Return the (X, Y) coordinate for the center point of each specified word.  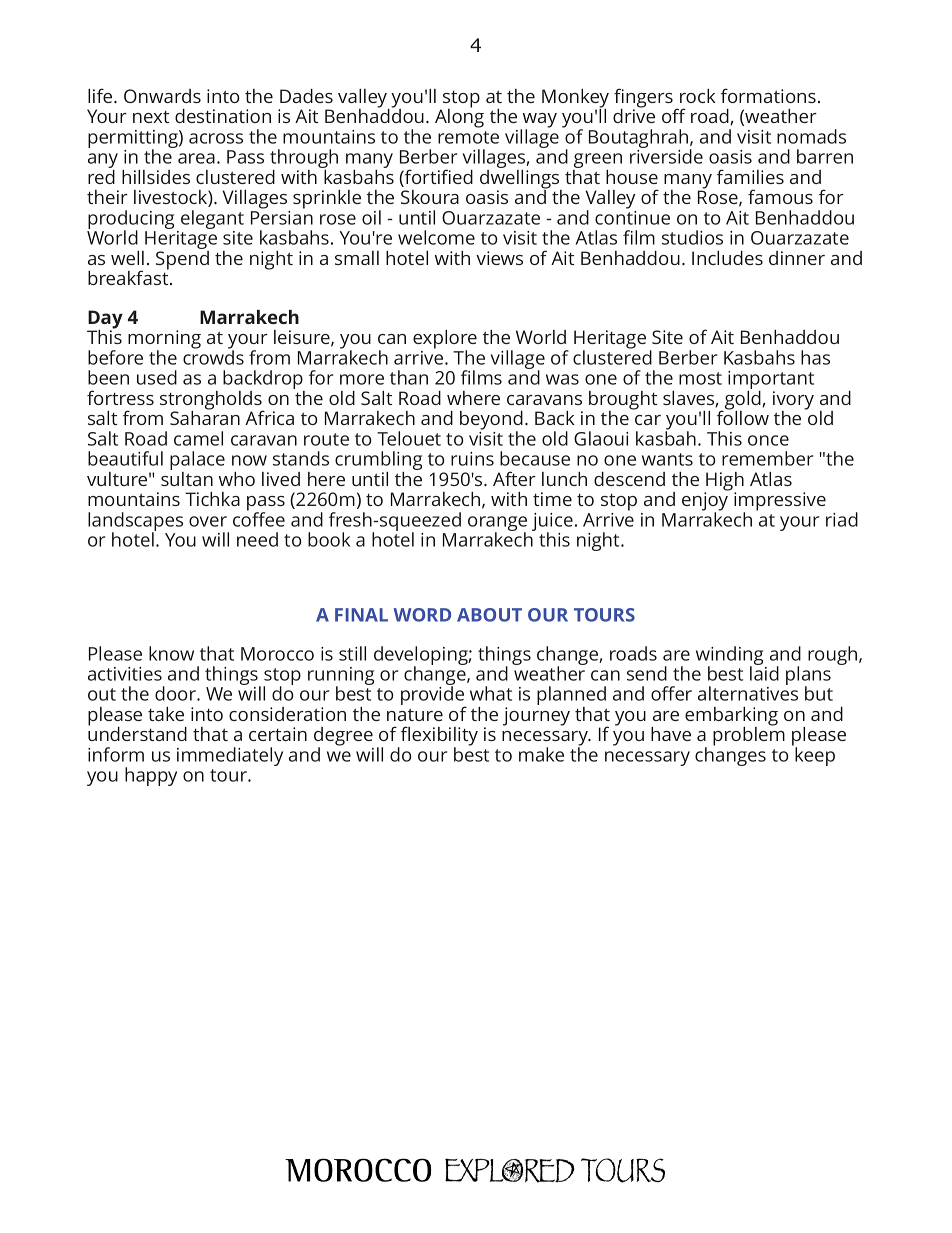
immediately (230, 756)
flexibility (438, 737)
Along (459, 117)
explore (445, 340)
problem (749, 735)
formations (768, 95)
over (208, 521)
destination (223, 116)
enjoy (706, 501)
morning (164, 340)
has (815, 357)
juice (552, 523)
